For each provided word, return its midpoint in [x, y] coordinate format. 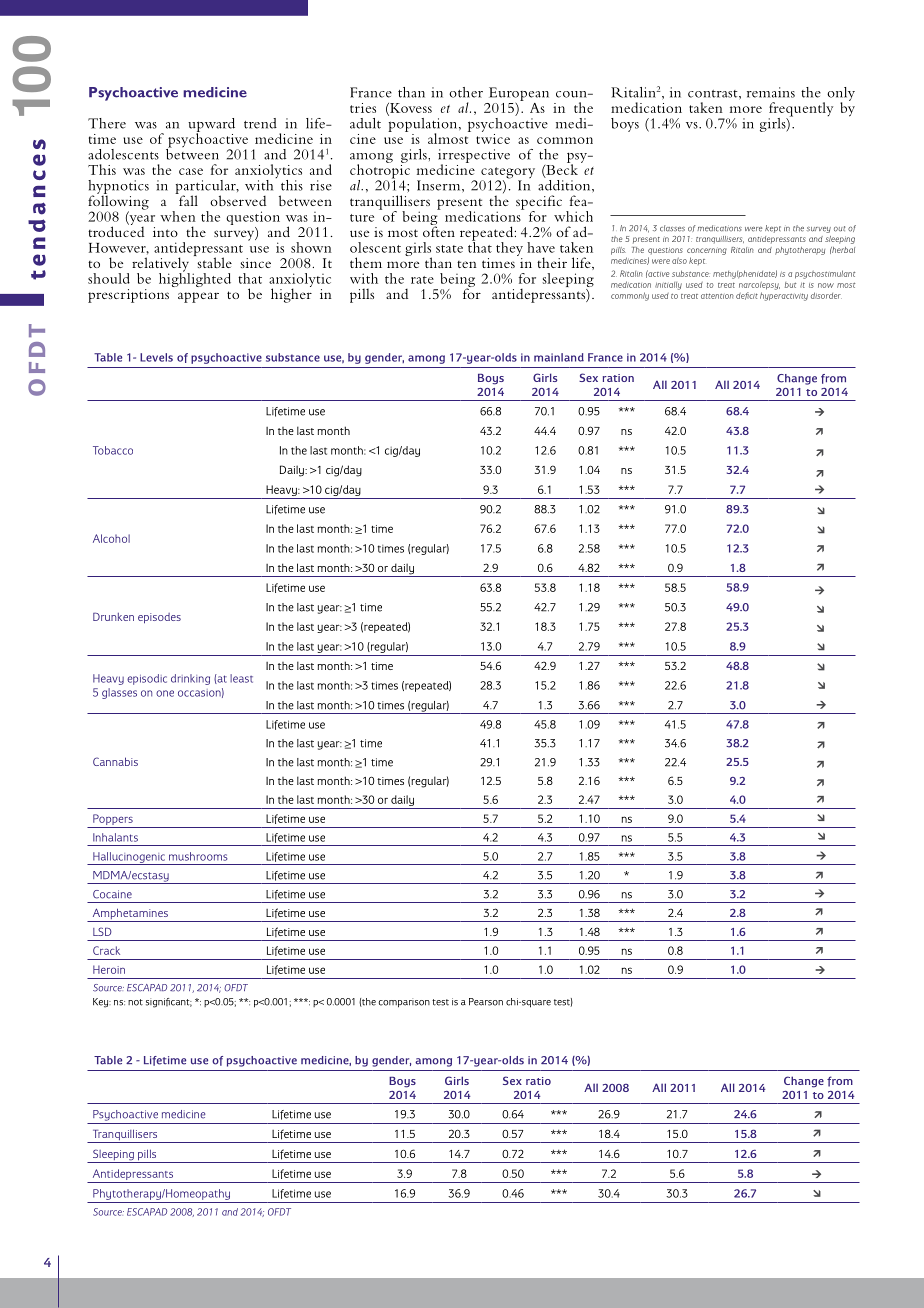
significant [169, 1003]
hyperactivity [784, 296]
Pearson [486, 1002]
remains [771, 92]
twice [493, 137]
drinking [190, 679]
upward [211, 126]
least [241, 678]
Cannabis [115, 761]
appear [198, 297]
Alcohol [111, 538]
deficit [747, 296]
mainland [559, 357]
